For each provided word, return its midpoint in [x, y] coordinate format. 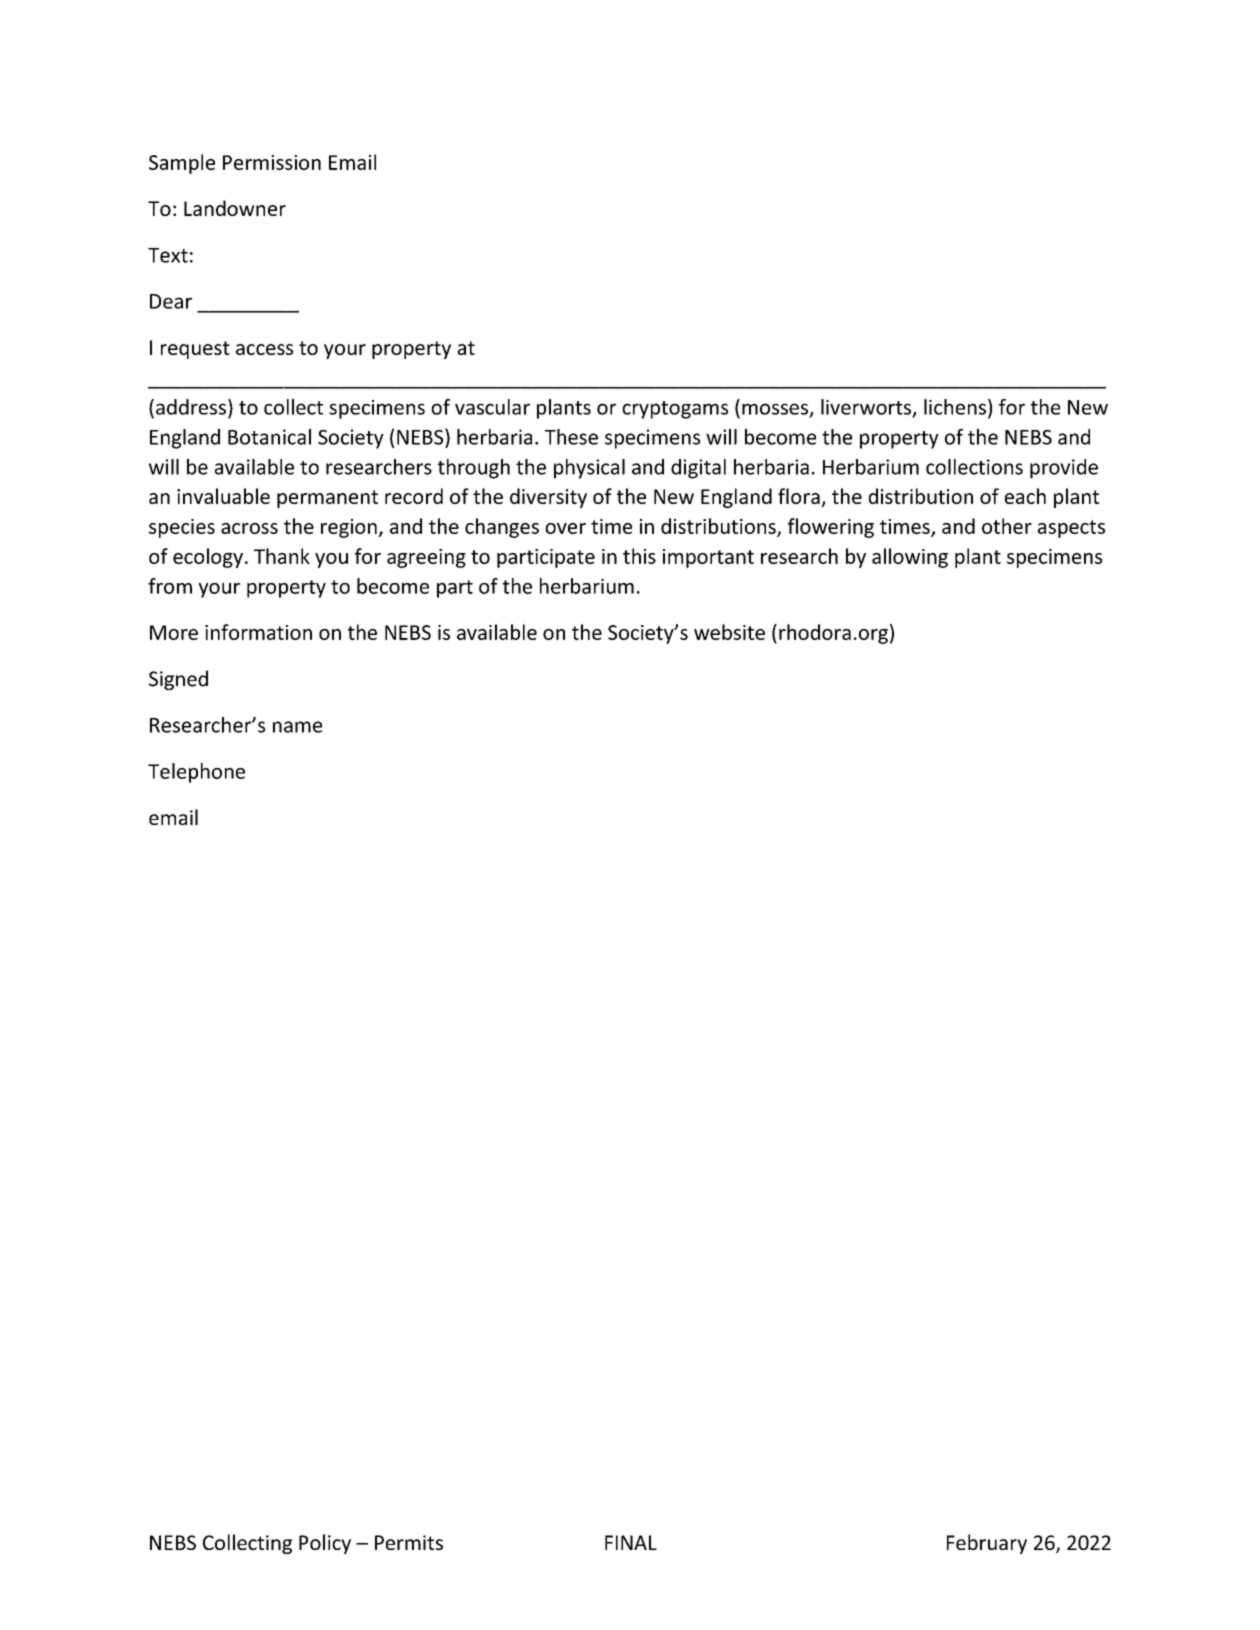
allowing [910, 558]
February [987, 1544]
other [1007, 526]
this [639, 556]
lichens [955, 407]
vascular [492, 407]
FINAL [631, 1542]
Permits [409, 1542]
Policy [325, 1544]
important [708, 558]
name [297, 727]
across [249, 528]
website [729, 632]
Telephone [196, 773]
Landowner [235, 208]
